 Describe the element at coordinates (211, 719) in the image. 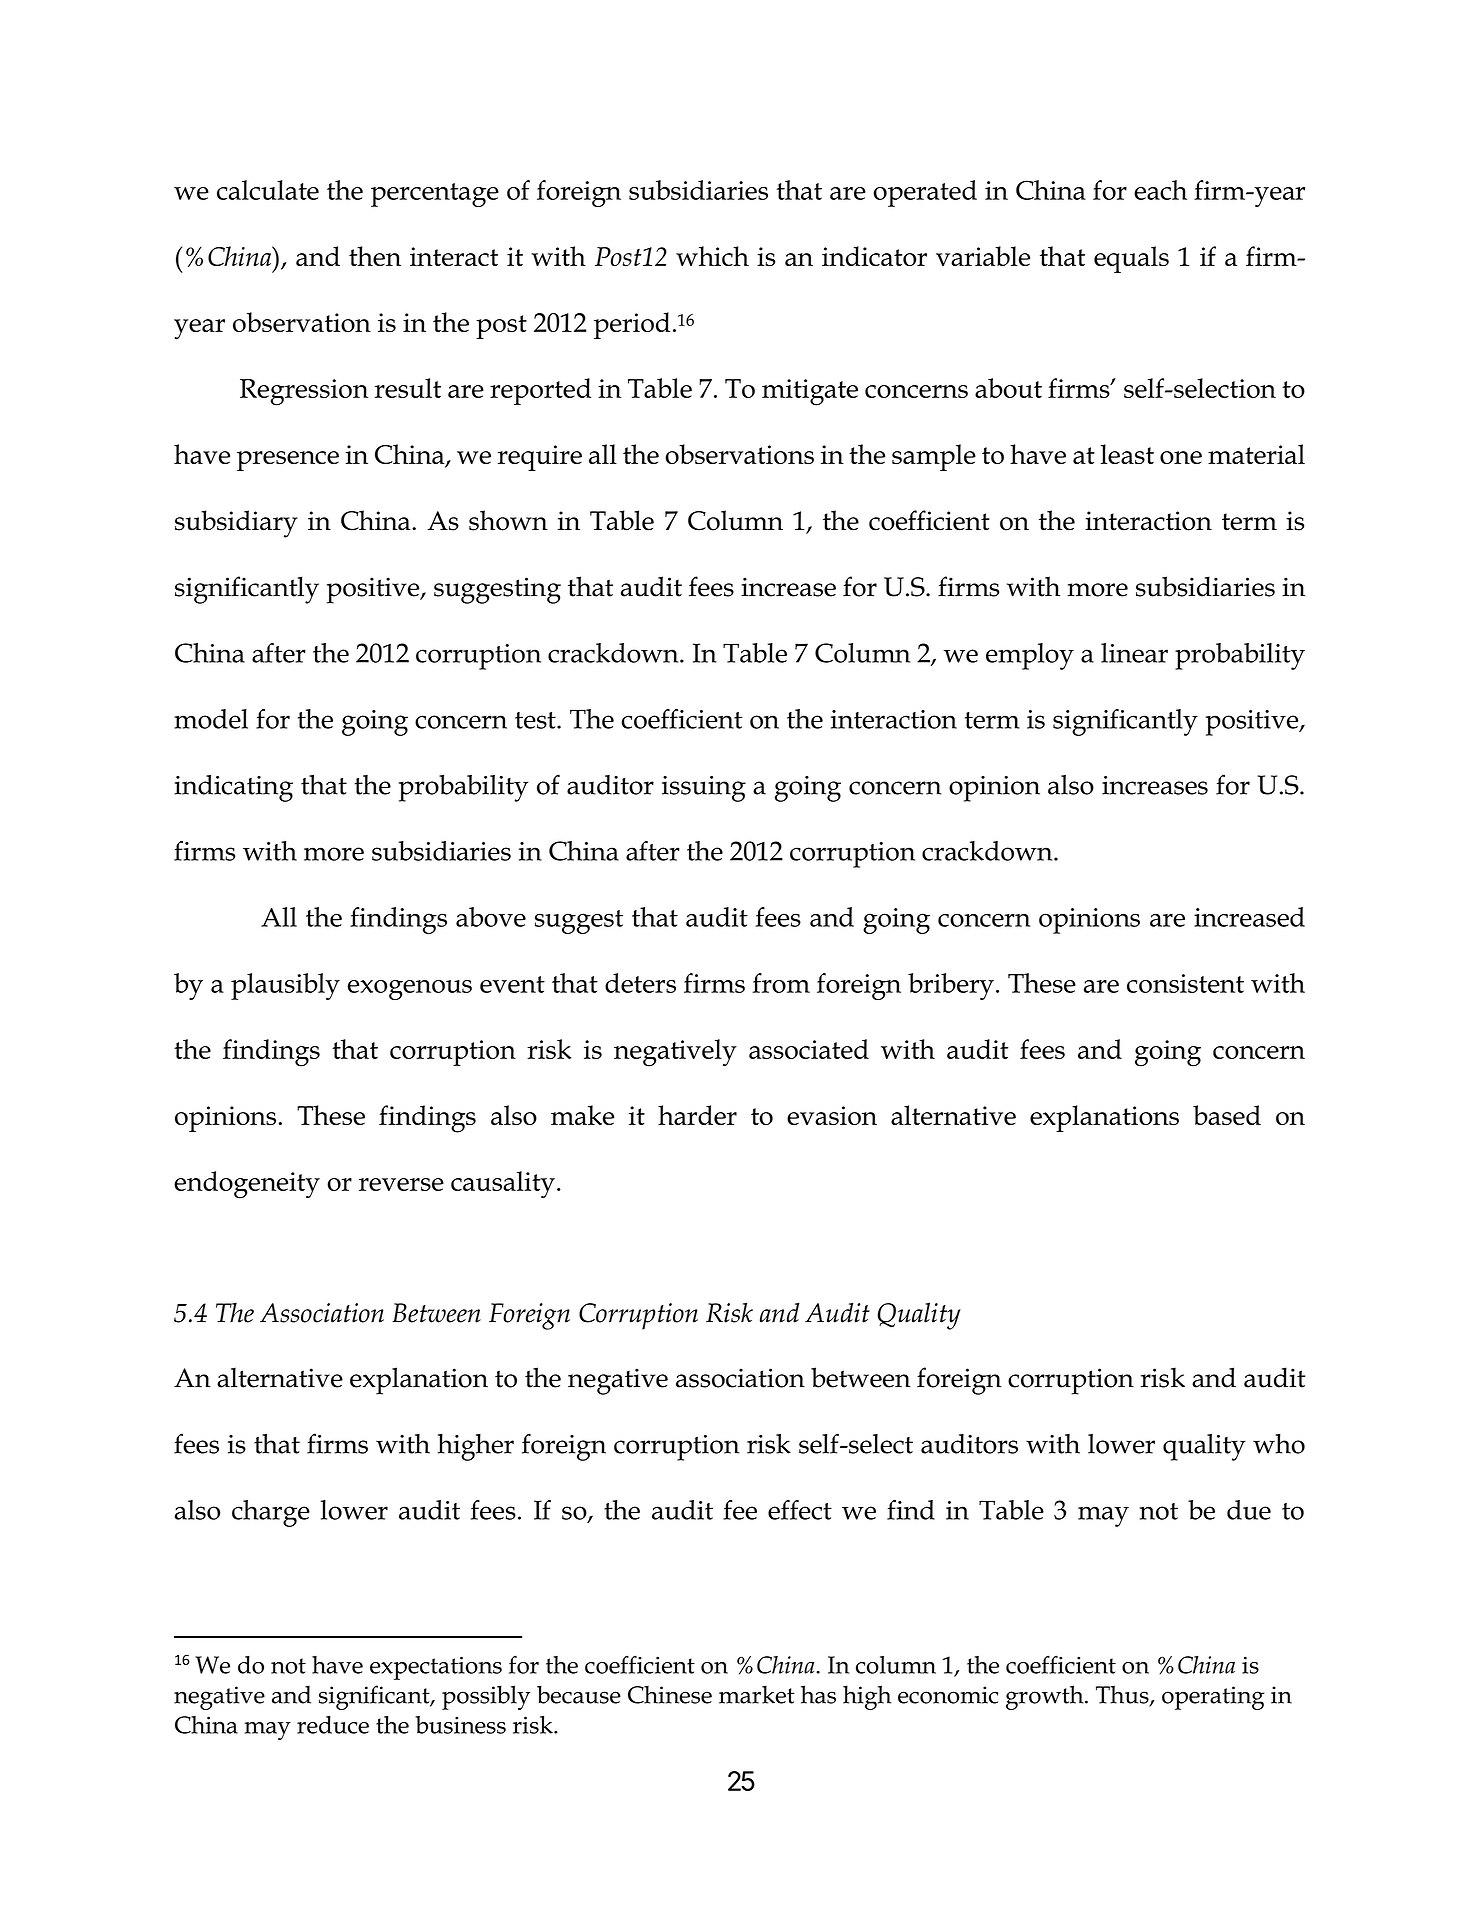

I see `model` at that location.
